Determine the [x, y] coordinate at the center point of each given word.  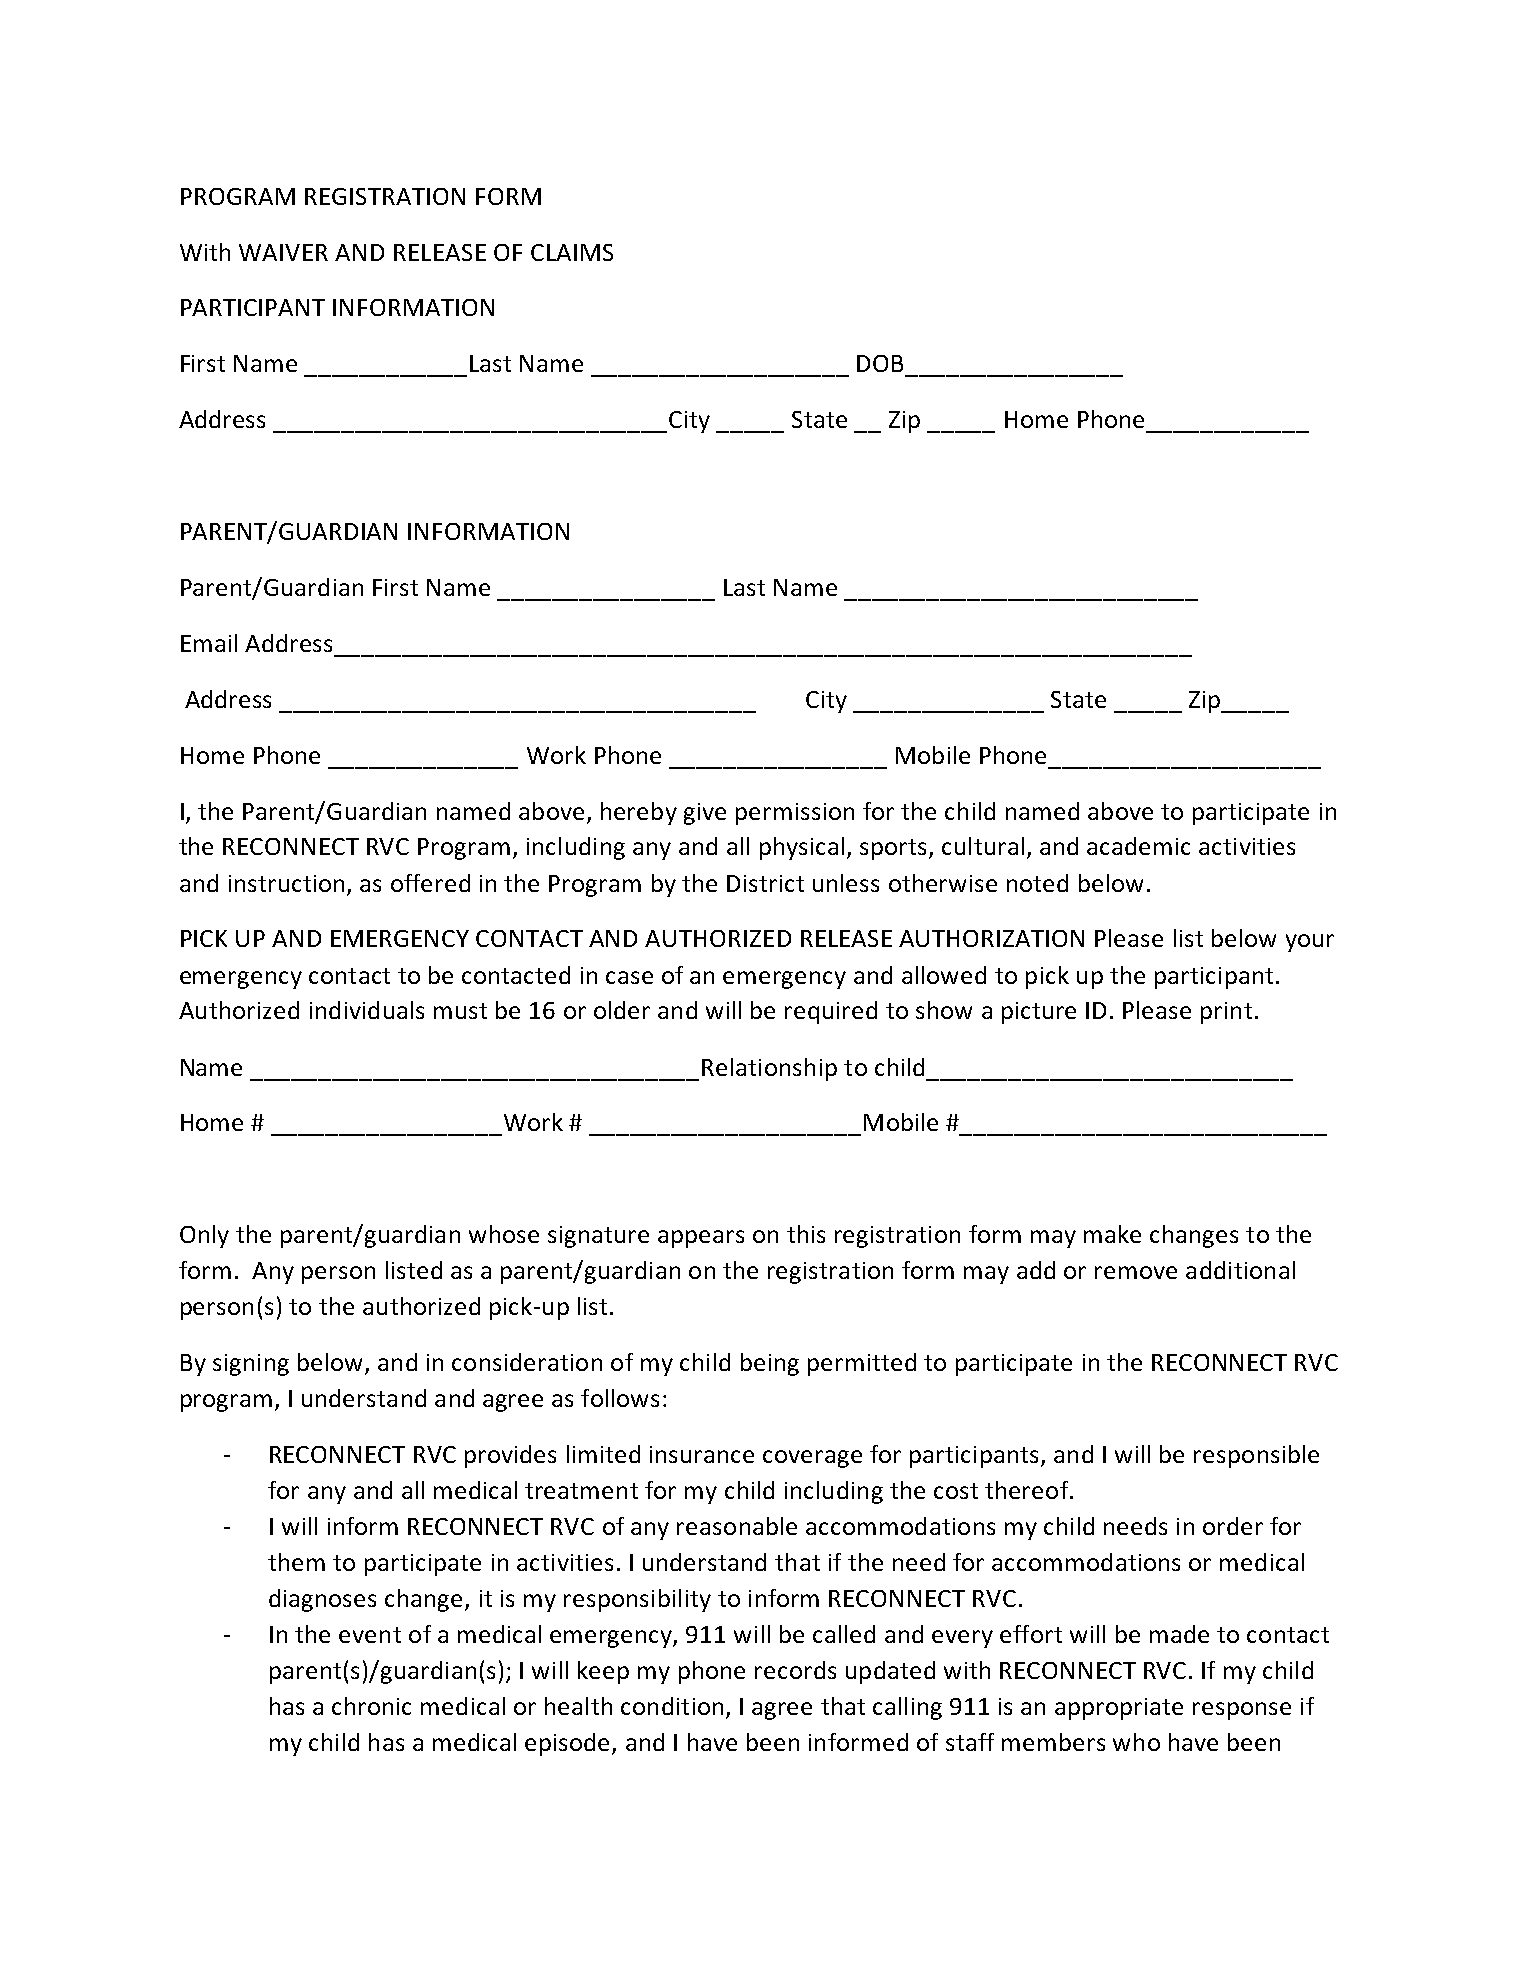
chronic [371, 1706]
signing [251, 1365]
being [770, 1364]
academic [1138, 846]
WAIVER [283, 252]
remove [1136, 1272]
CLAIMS [572, 252]
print [1226, 1013]
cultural [983, 846]
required [831, 1012]
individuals [367, 1010]
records [795, 1670]
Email [209, 643]
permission [795, 814]
